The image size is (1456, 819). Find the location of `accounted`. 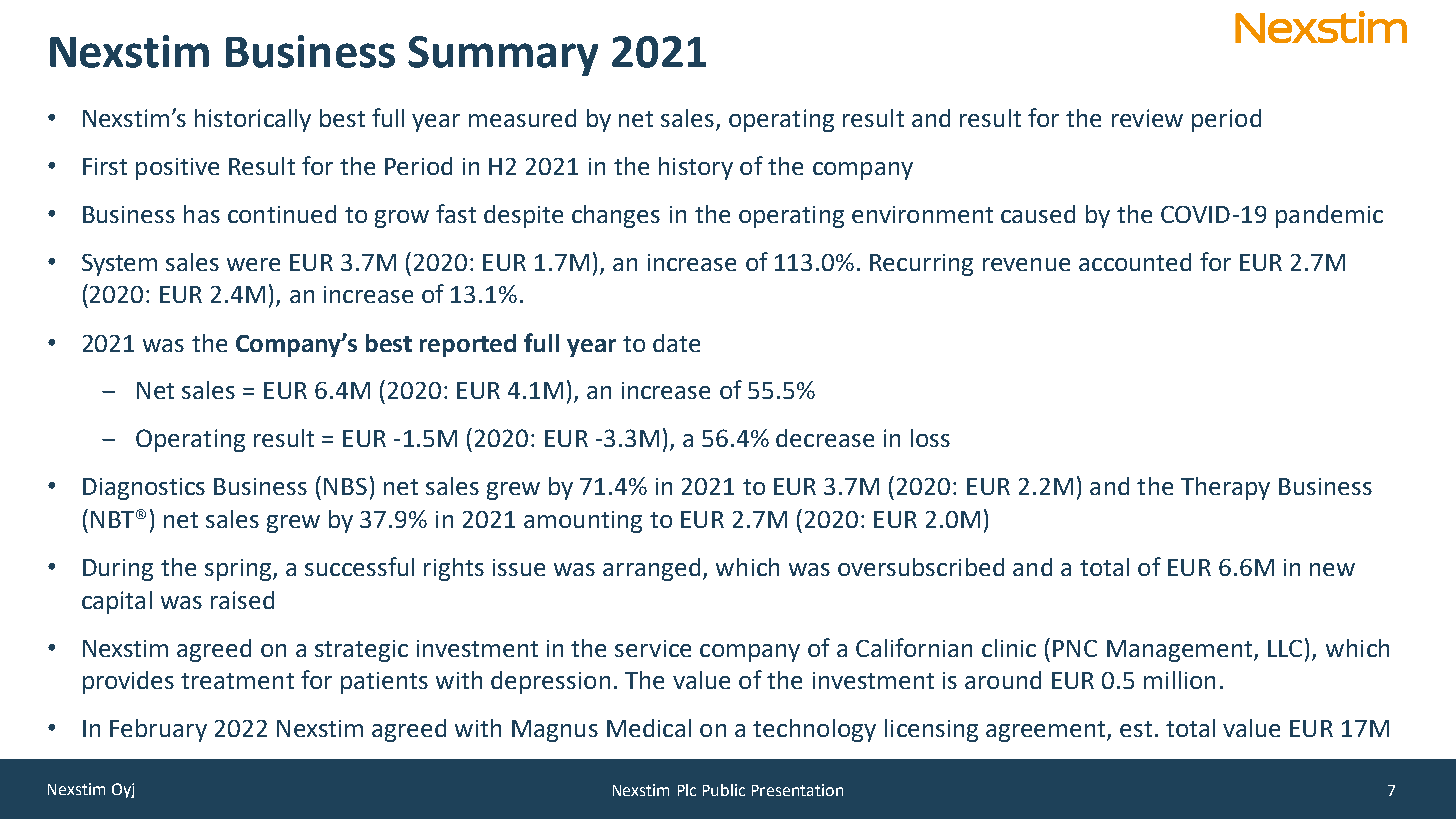

accounted is located at coordinates (1135, 262).
